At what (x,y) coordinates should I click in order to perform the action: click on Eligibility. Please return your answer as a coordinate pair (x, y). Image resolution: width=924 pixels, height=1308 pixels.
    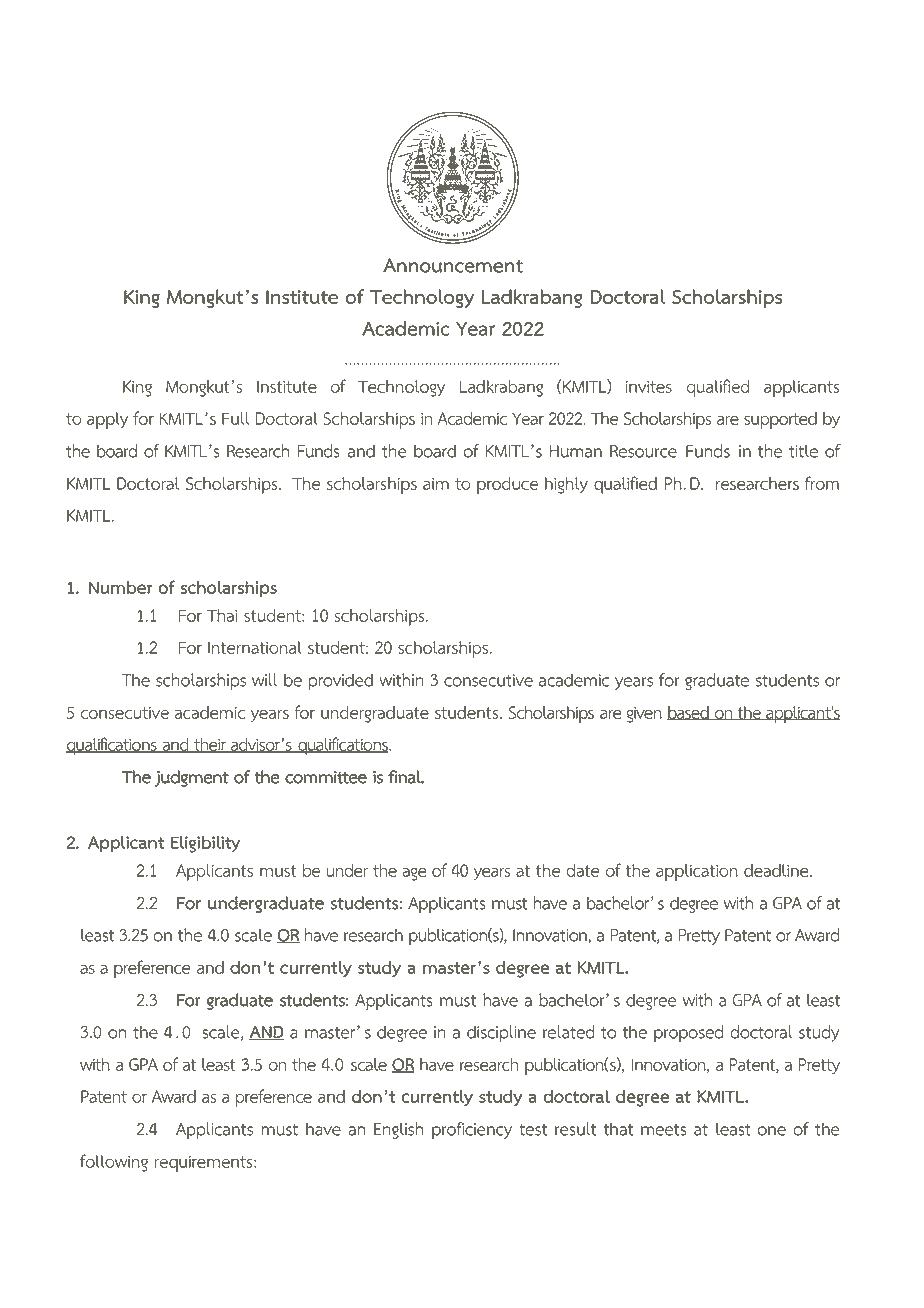
    Looking at the image, I should click on (205, 844).
